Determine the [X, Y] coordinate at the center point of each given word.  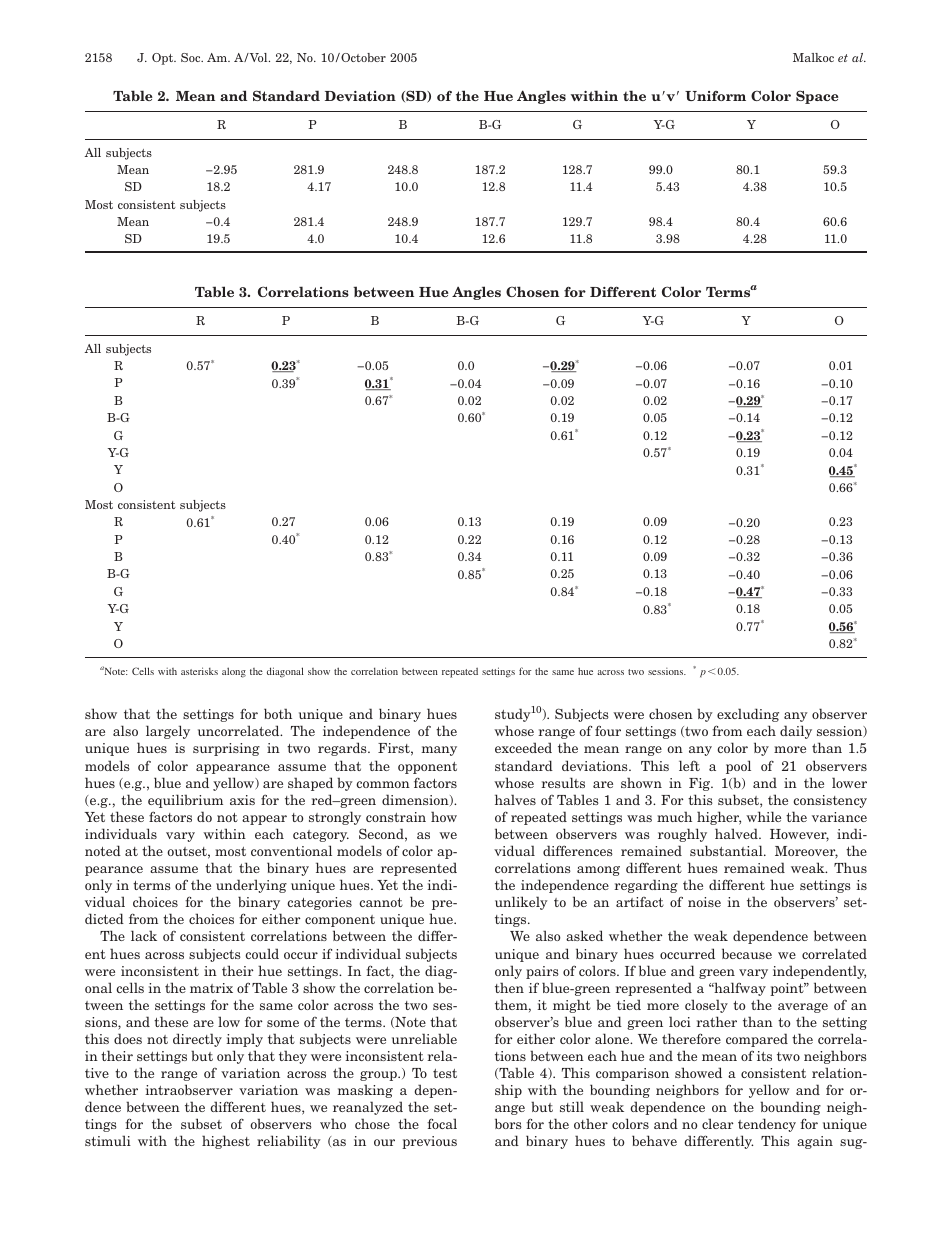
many [439, 751]
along [234, 672]
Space [817, 97]
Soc [192, 57]
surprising [226, 749]
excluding [748, 715]
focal [442, 1123]
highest [226, 1142]
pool [738, 767]
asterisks [199, 671]
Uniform [715, 96]
